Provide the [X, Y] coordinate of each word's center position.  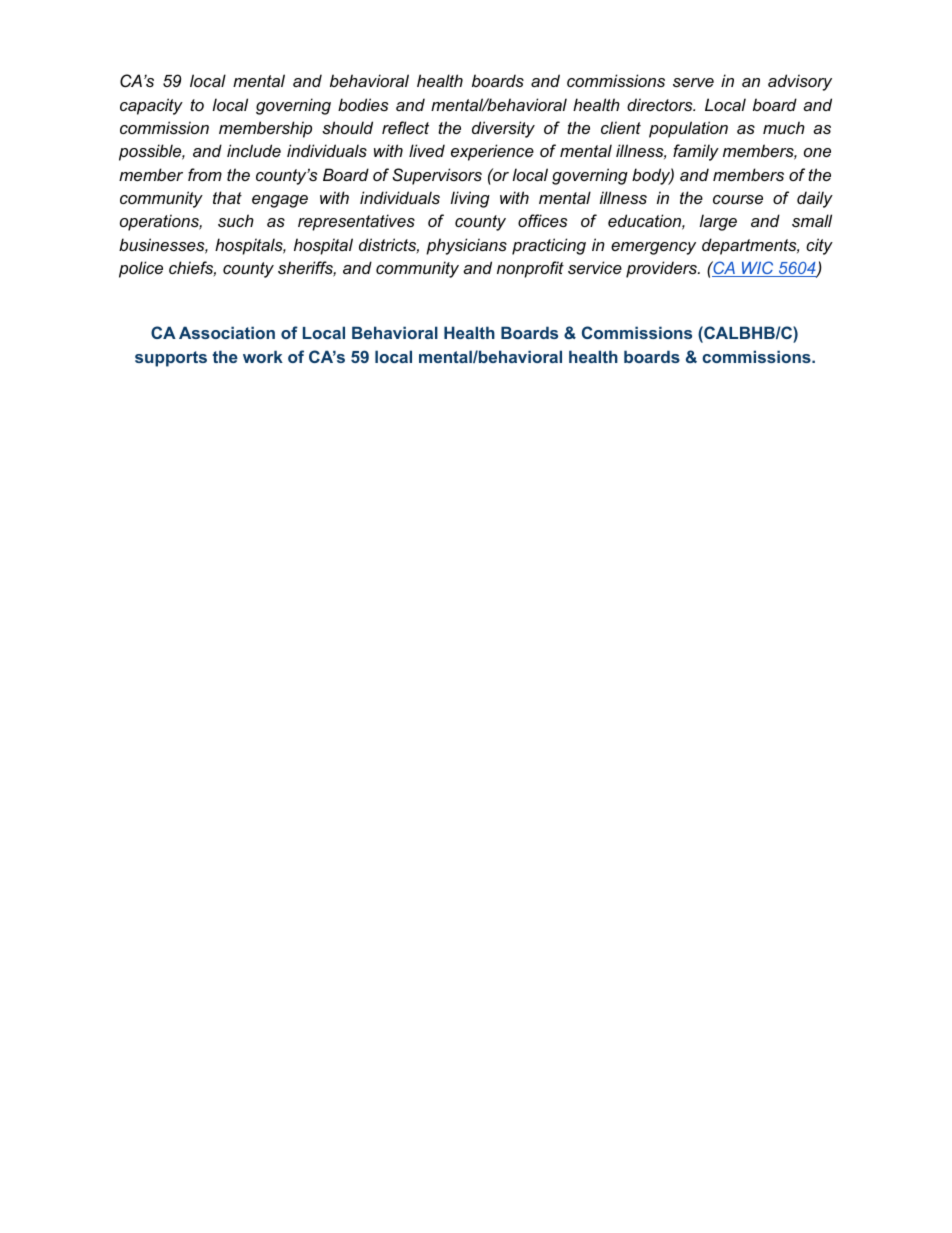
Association [227, 332]
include [254, 150]
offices [543, 220]
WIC [758, 269]
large [718, 222]
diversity [503, 129]
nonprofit [530, 269]
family [696, 152]
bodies [363, 104]
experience [492, 152]
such [236, 220]
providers [662, 269]
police [141, 269]
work [263, 356]
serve [693, 82]
